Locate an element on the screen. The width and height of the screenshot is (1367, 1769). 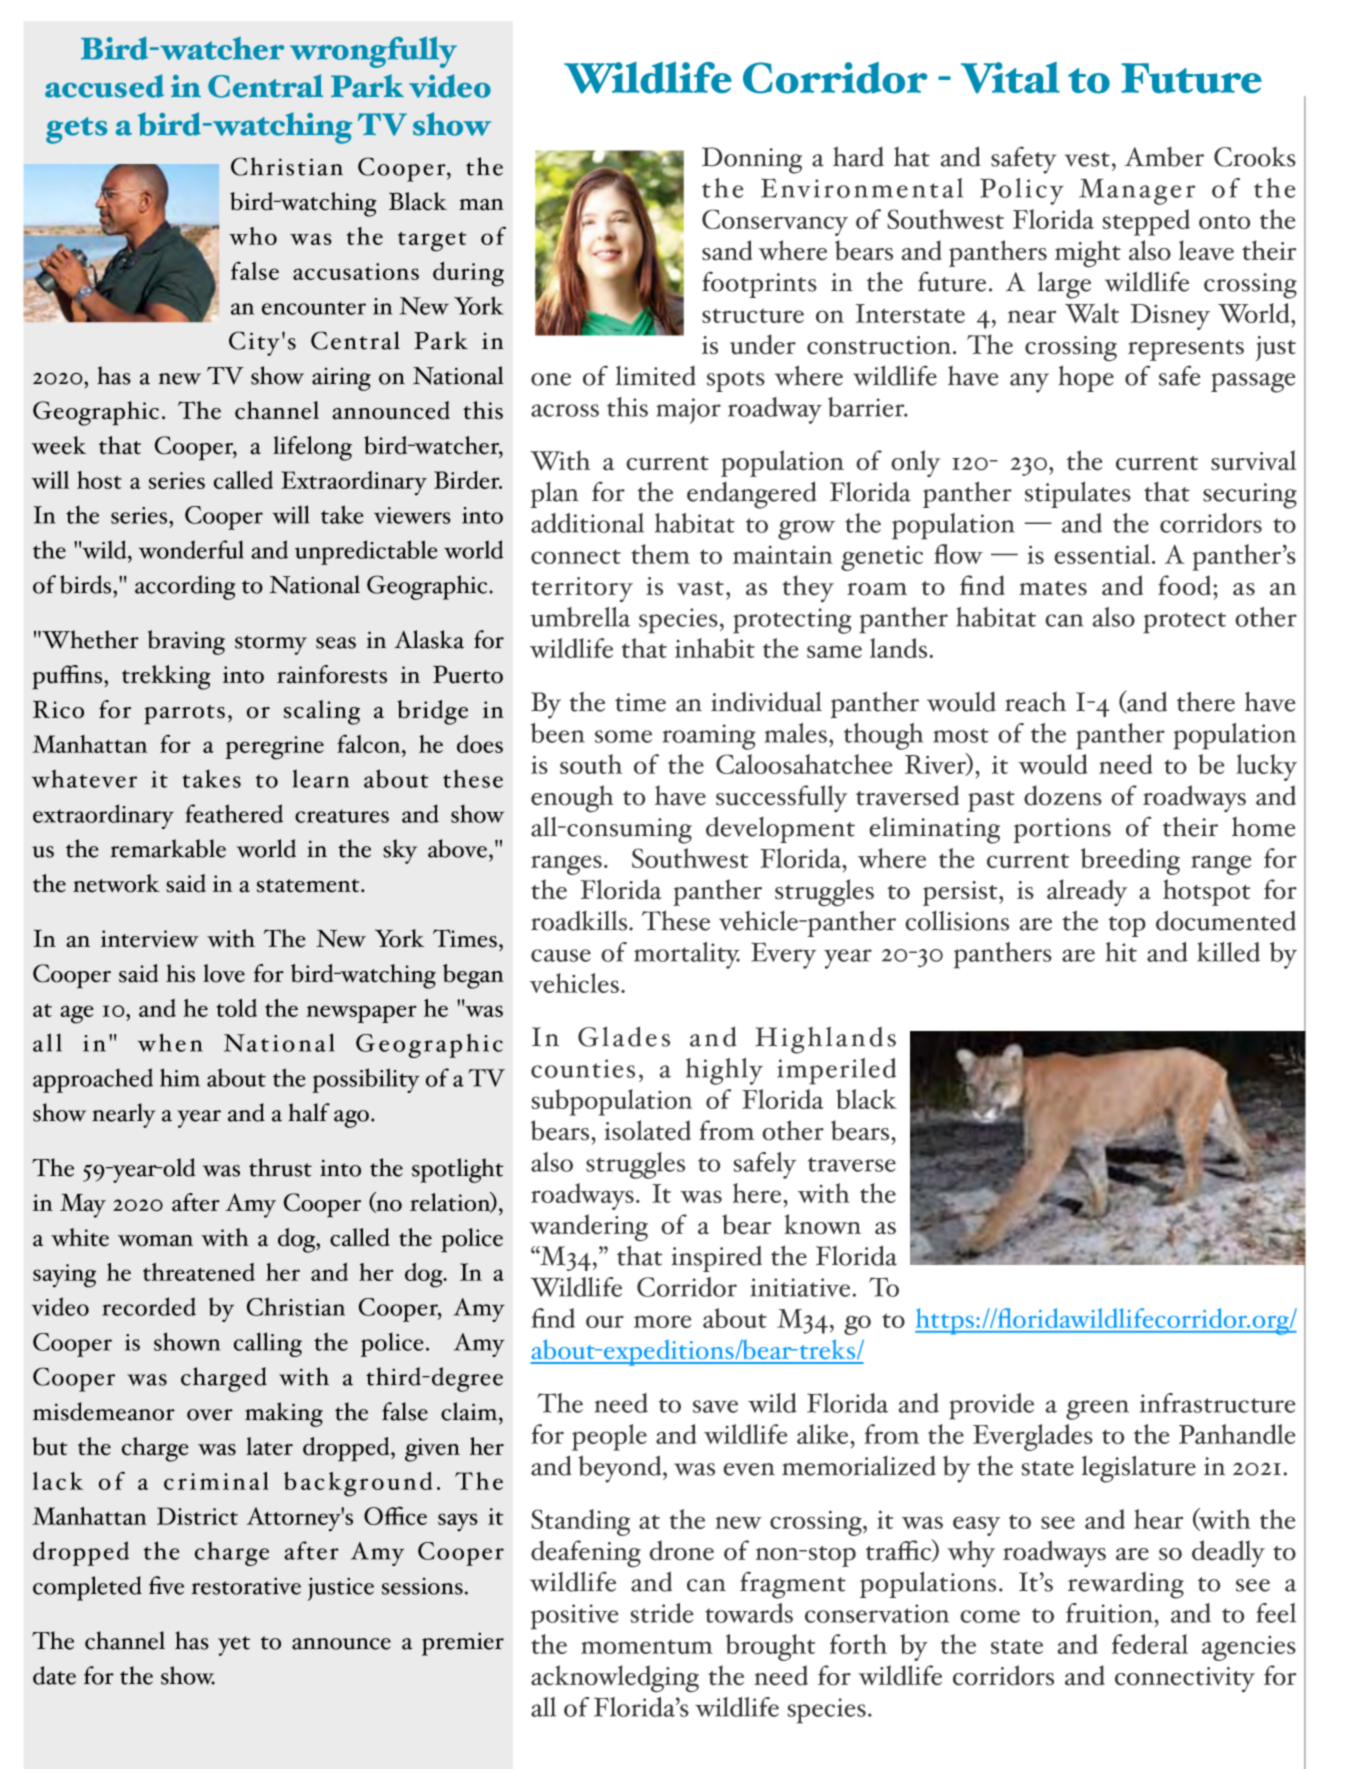
according is located at coordinates (185, 587).
